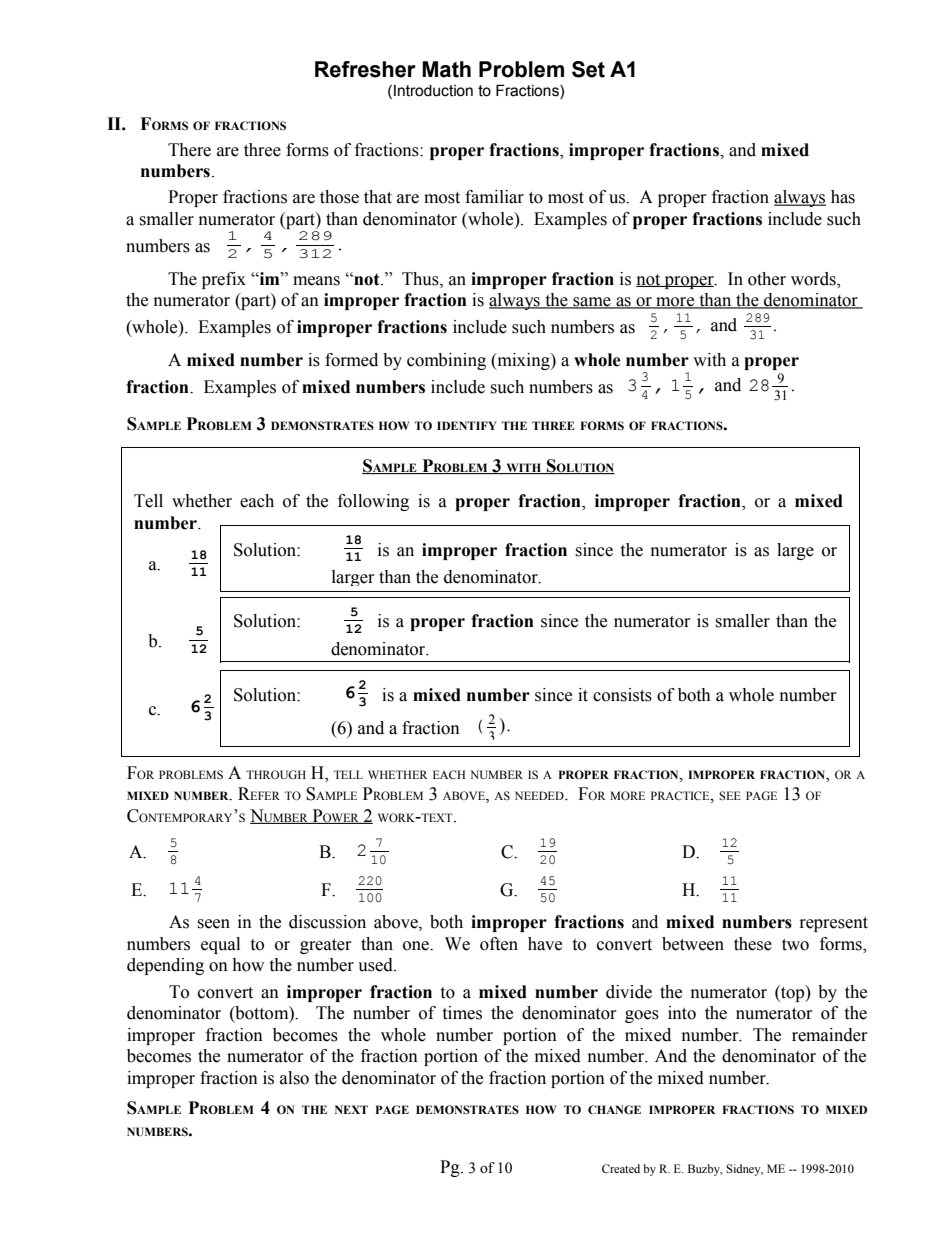  Describe the element at coordinates (843, 197) in the image. I see `has` at that location.
